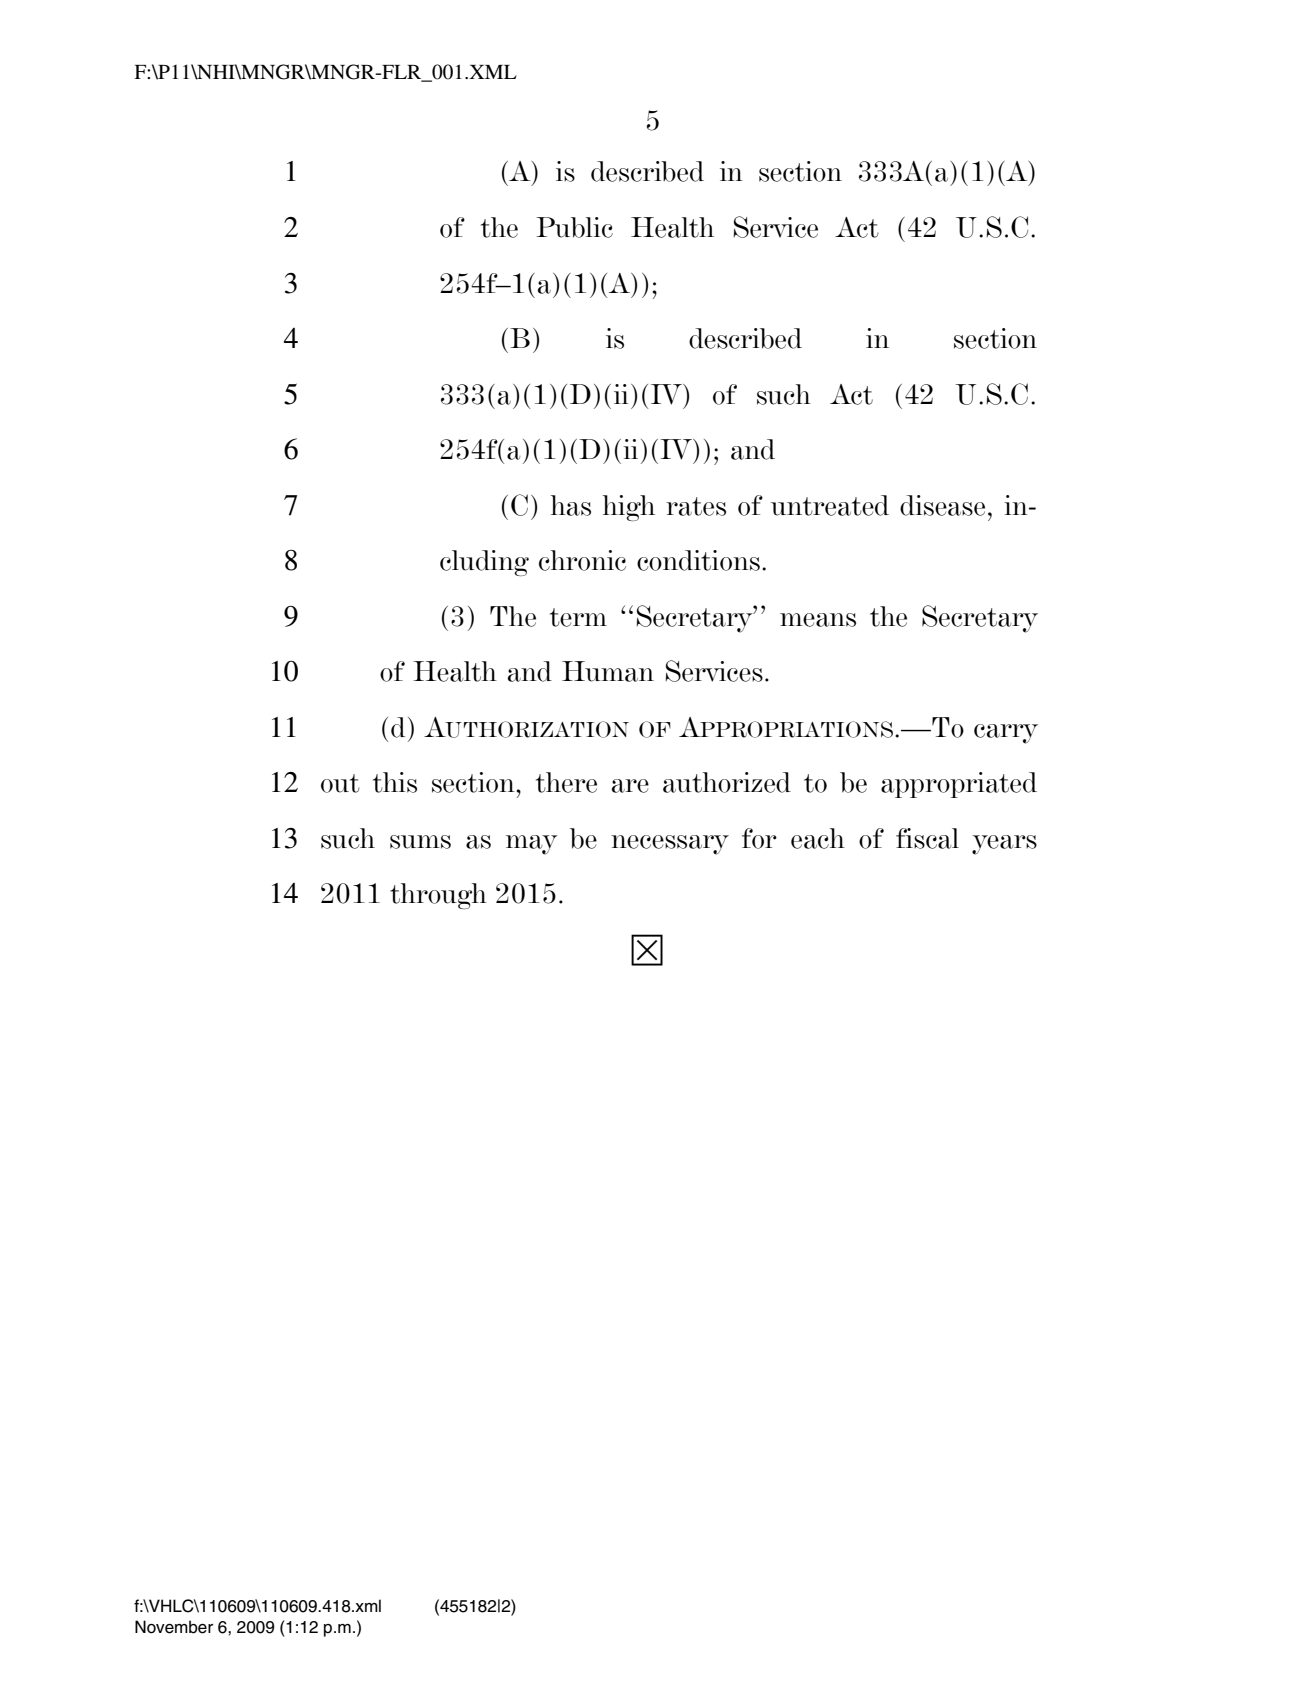 This screenshot has height=1691, width=1306. Describe the element at coordinates (574, 227) in the screenshot. I see `Public` at that location.
